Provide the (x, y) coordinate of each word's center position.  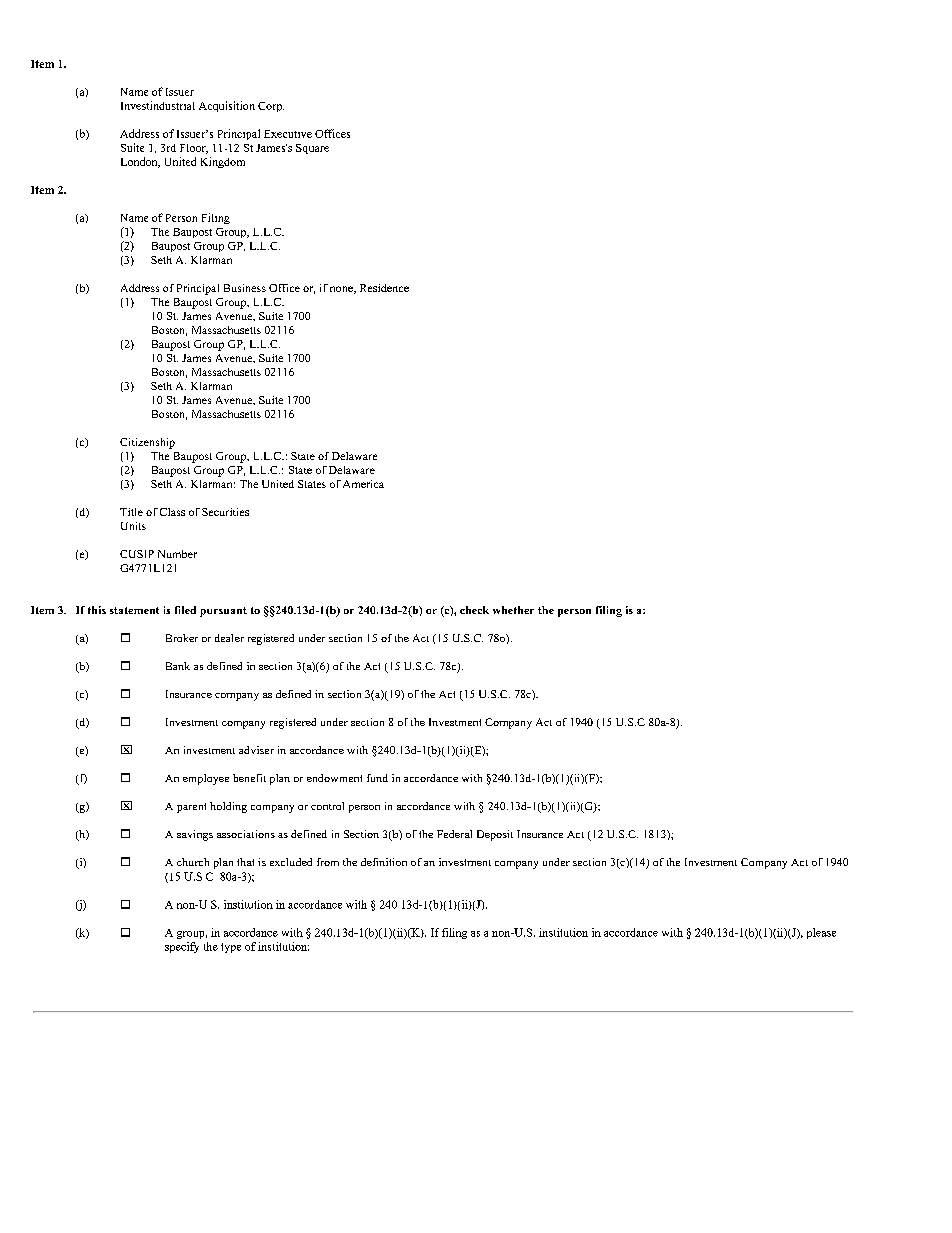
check (474, 610)
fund (377, 778)
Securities (225, 512)
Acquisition (227, 106)
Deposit (495, 835)
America (363, 484)
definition (384, 862)
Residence (384, 288)
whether (513, 610)
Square (312, 149)
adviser (256, 750)
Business (245, 288)
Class (172, 512)
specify (182, 947)
